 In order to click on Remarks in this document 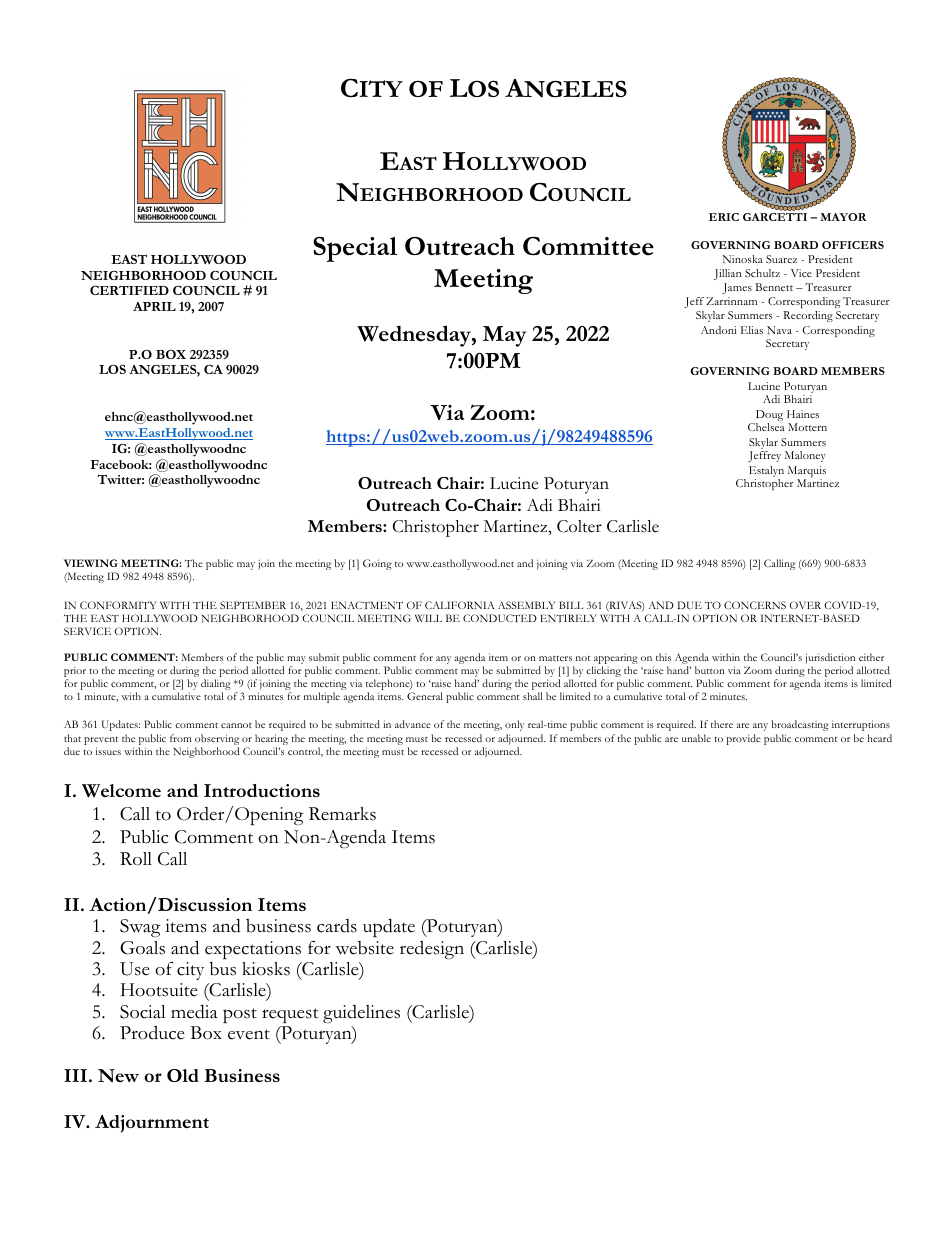, I will do `click(342, 814)`.
